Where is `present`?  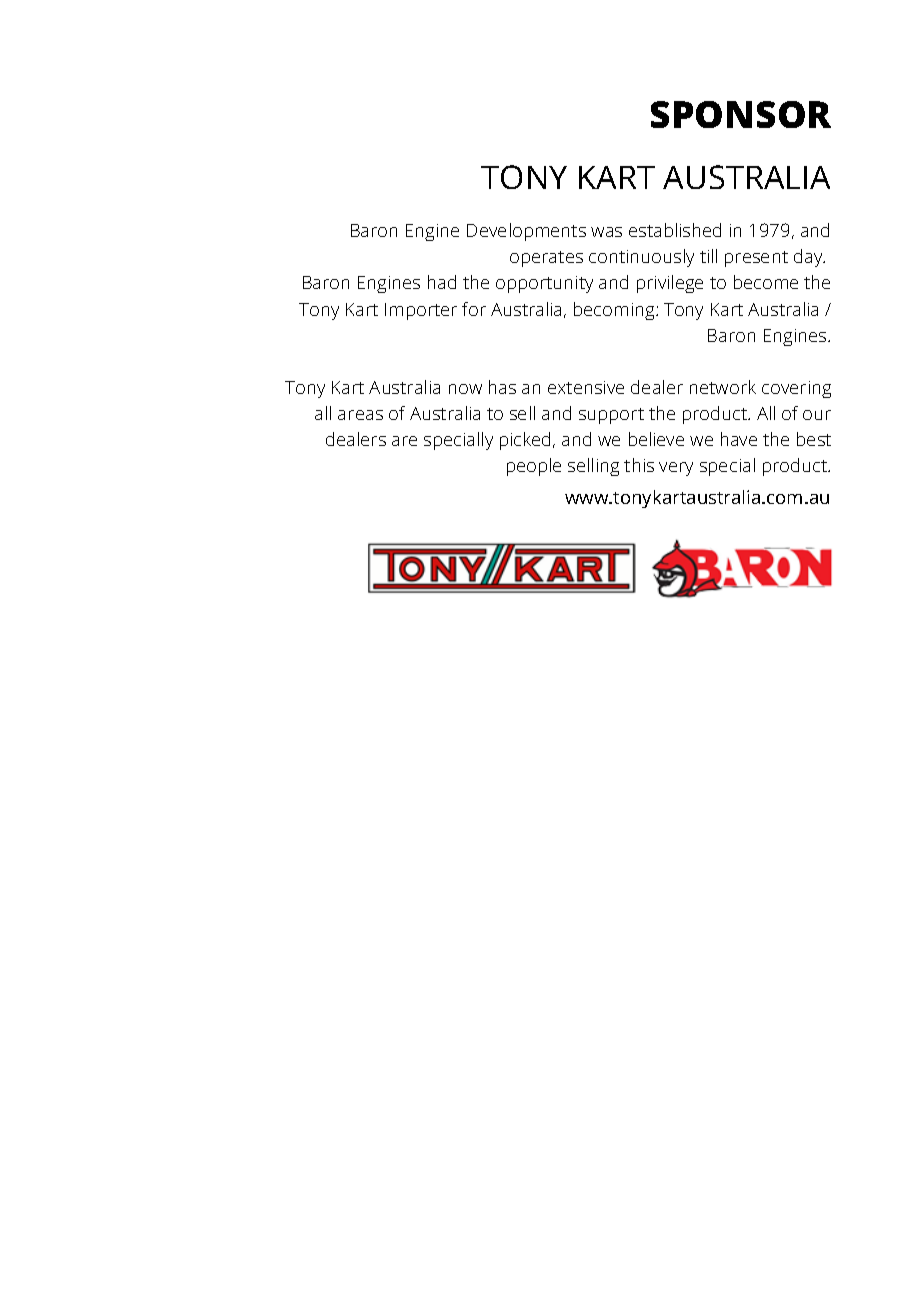
present is located at coordinates (756, 259).
